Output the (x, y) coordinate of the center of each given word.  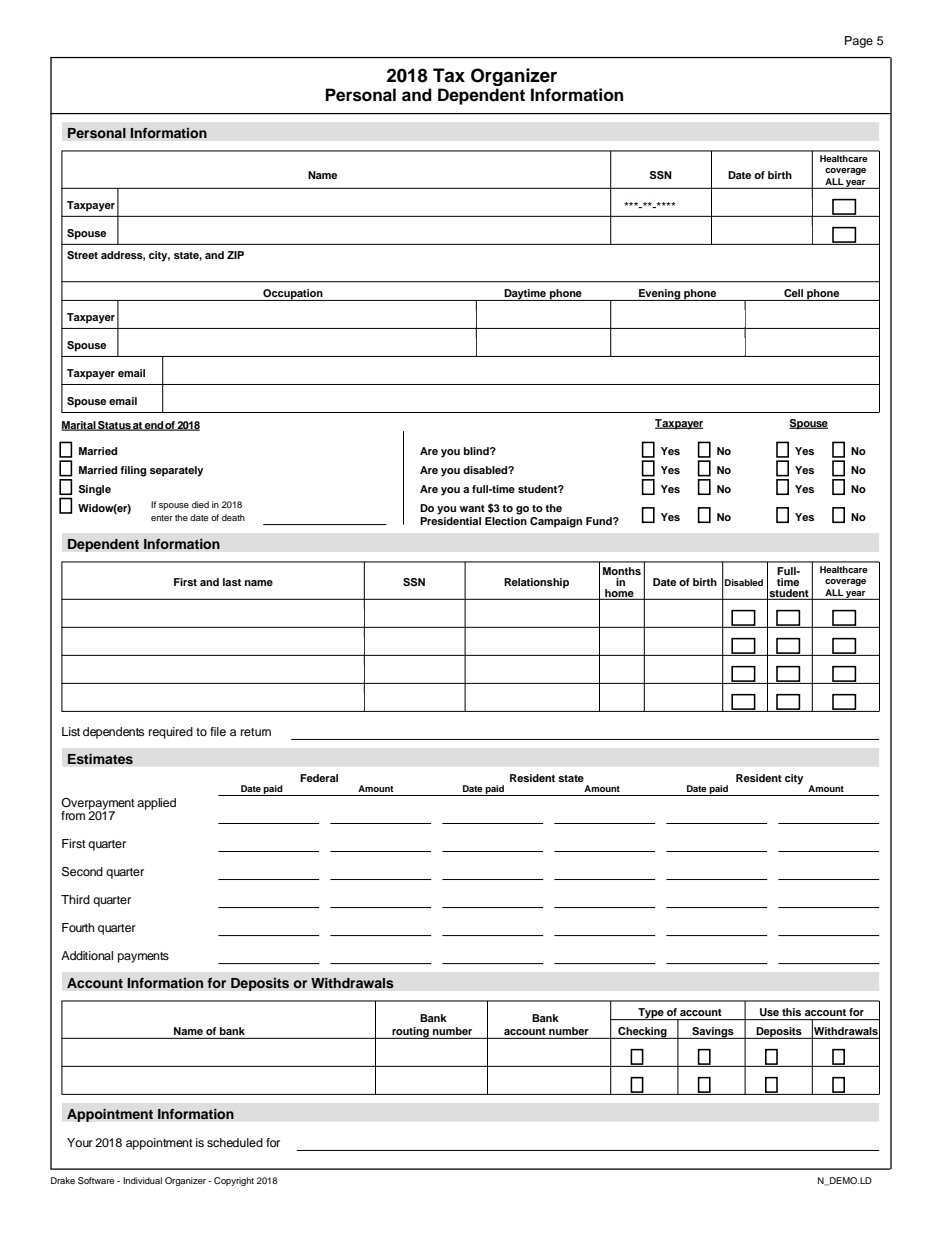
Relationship (536, 583)
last (232, 582)
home (619, 594)
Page (859, 42)
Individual (142, 1180)
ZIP (235, 255)
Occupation (293, 295)
